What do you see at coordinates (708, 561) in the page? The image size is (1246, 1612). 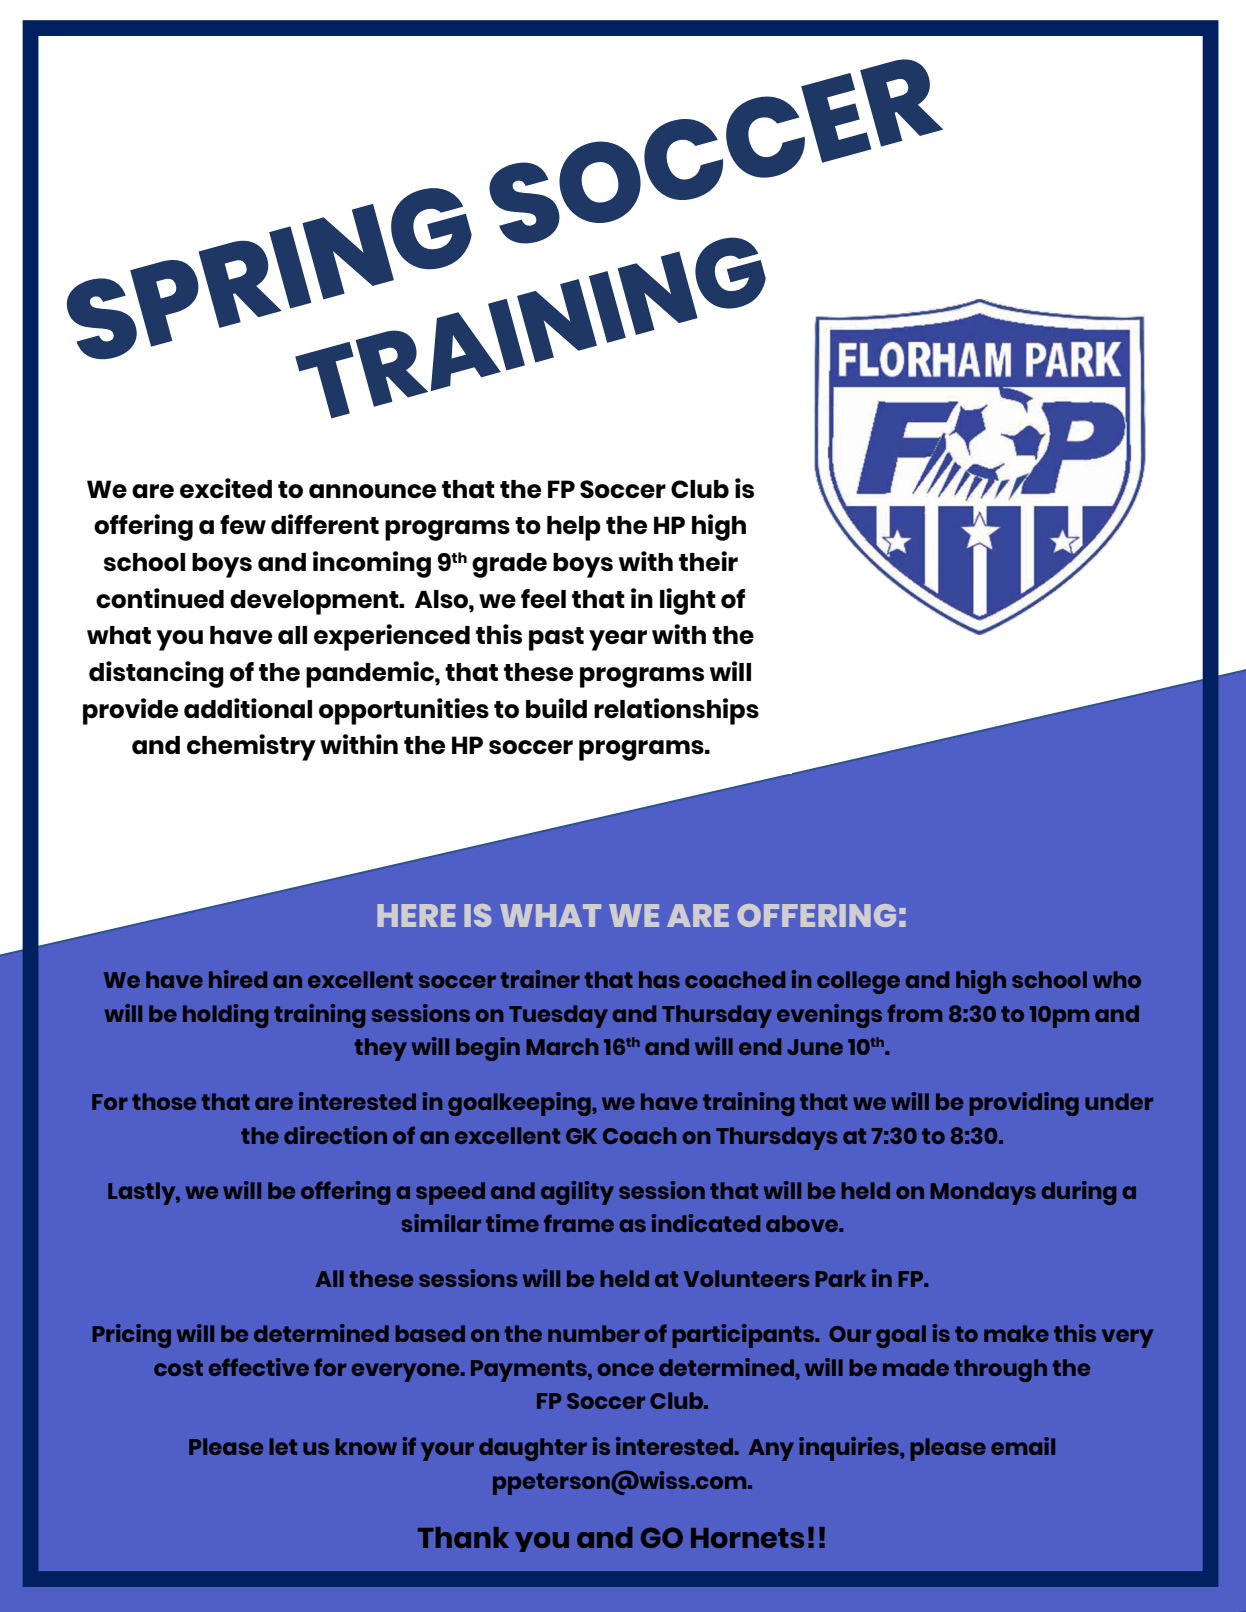 I see `their` at bounding box center [708, 561].
